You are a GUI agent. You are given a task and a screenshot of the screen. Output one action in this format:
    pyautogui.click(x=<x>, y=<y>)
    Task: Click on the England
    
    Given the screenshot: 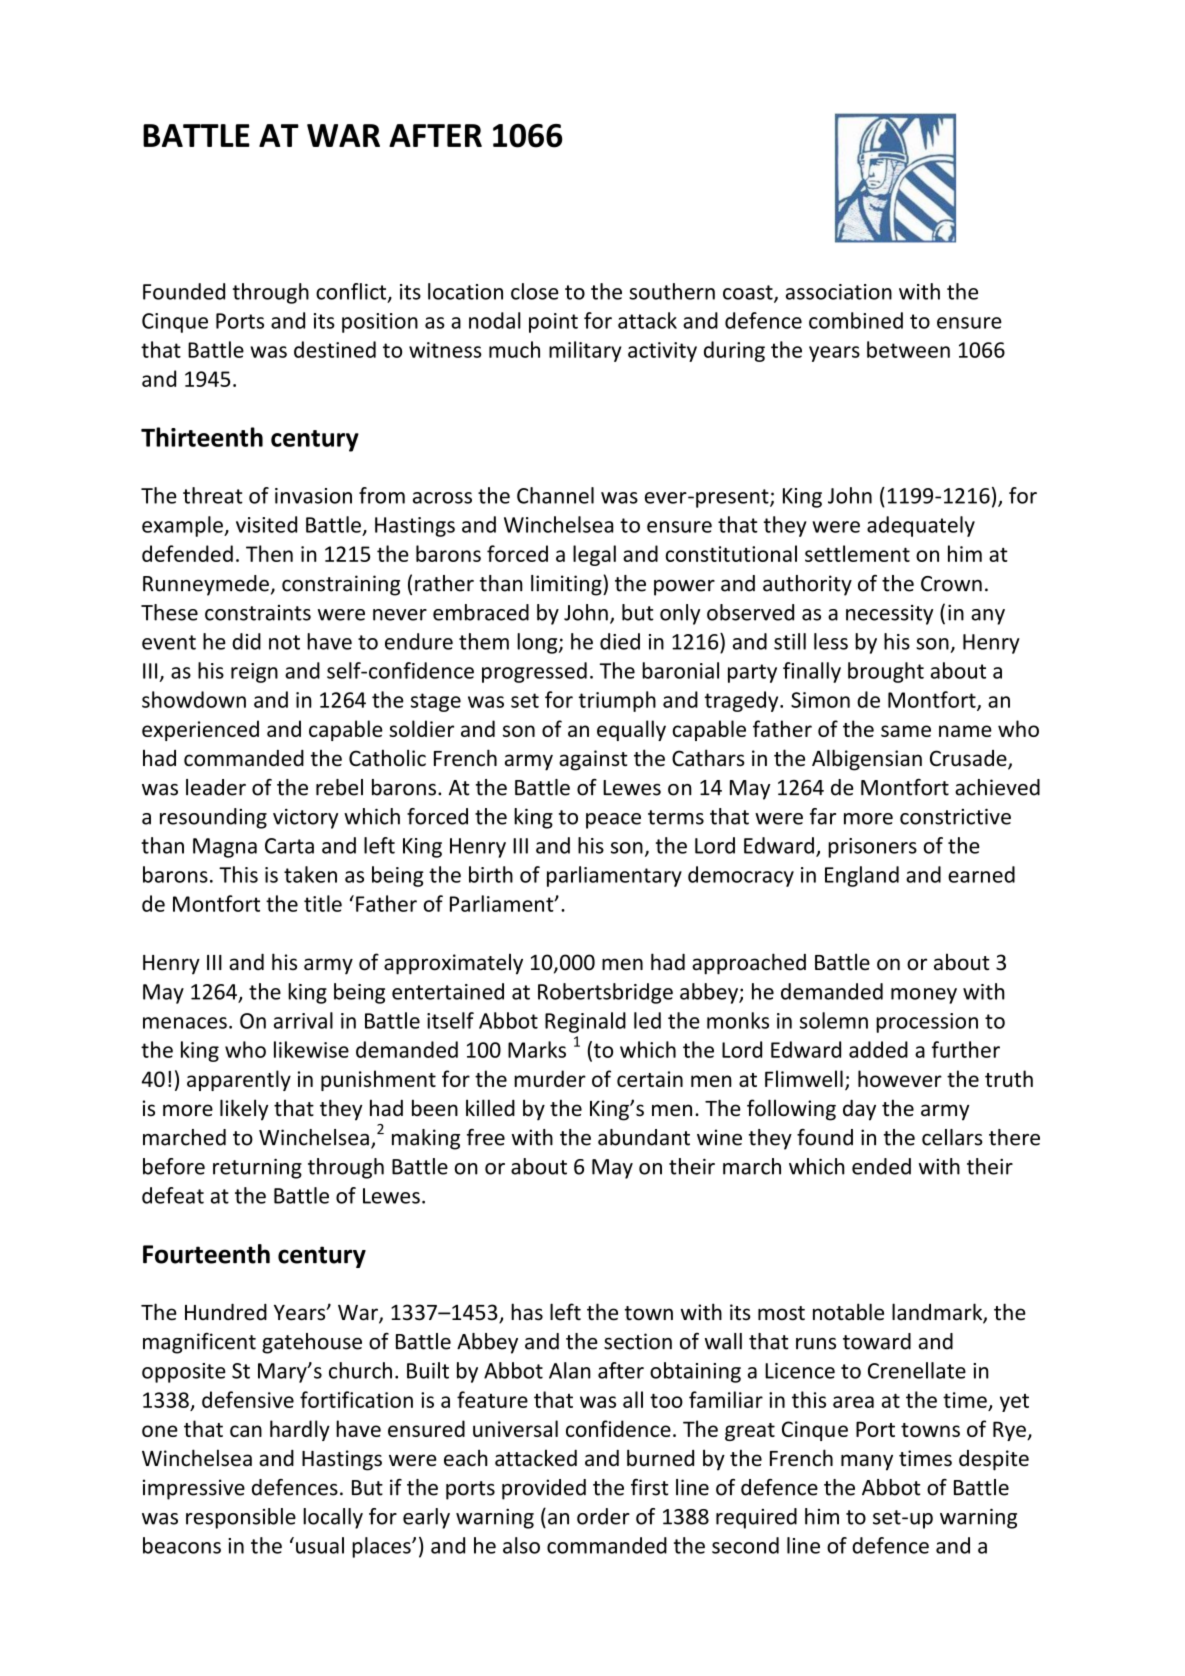 What is the action you would take?
    pyautogui.click(x=862, y=876)
